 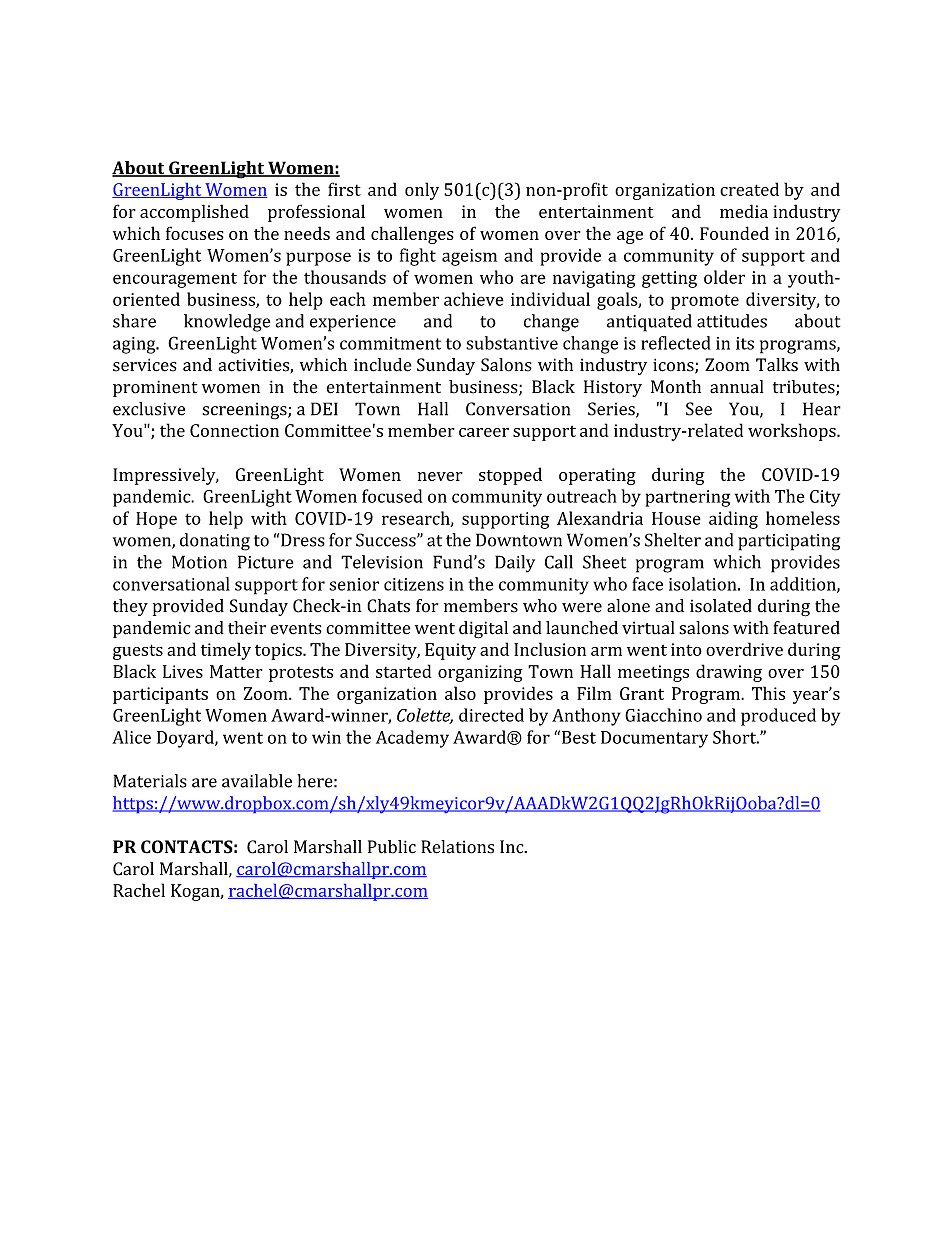 I want to click on isolated, so click(x=721, y=606).
